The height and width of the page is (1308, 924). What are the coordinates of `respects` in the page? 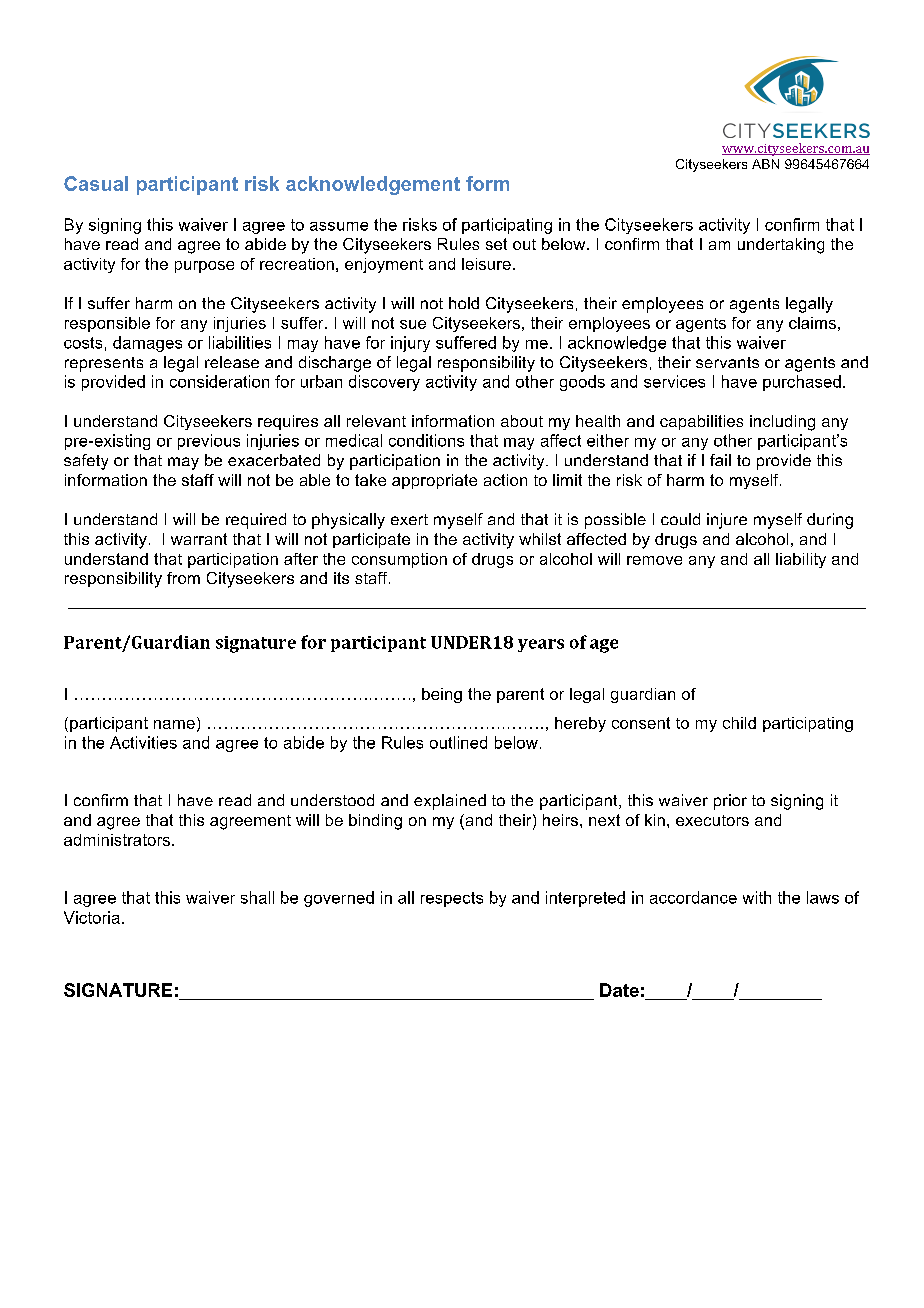 It's located at (452, 899).
